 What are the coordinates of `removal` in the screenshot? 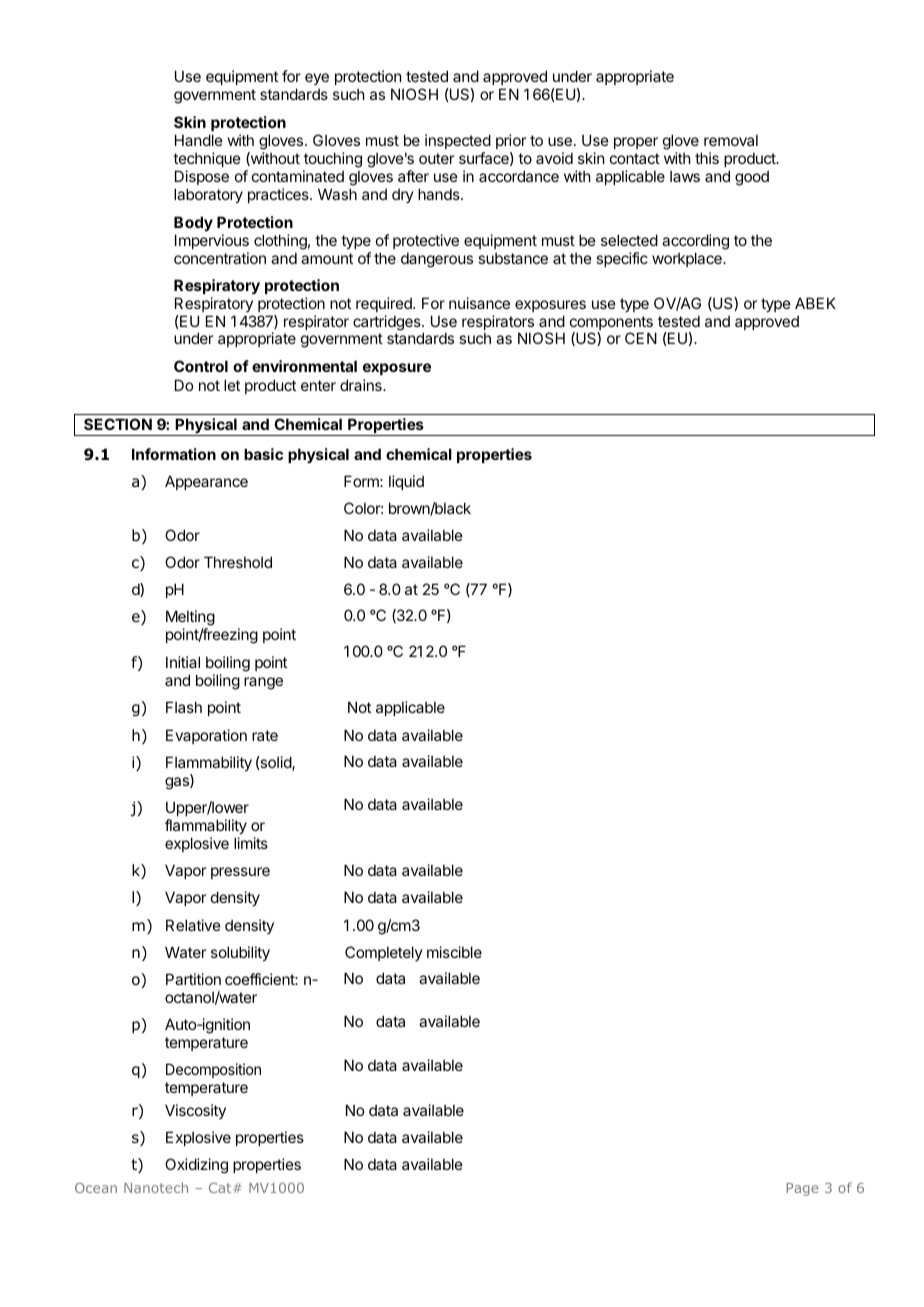 It's located at (731, 140).
